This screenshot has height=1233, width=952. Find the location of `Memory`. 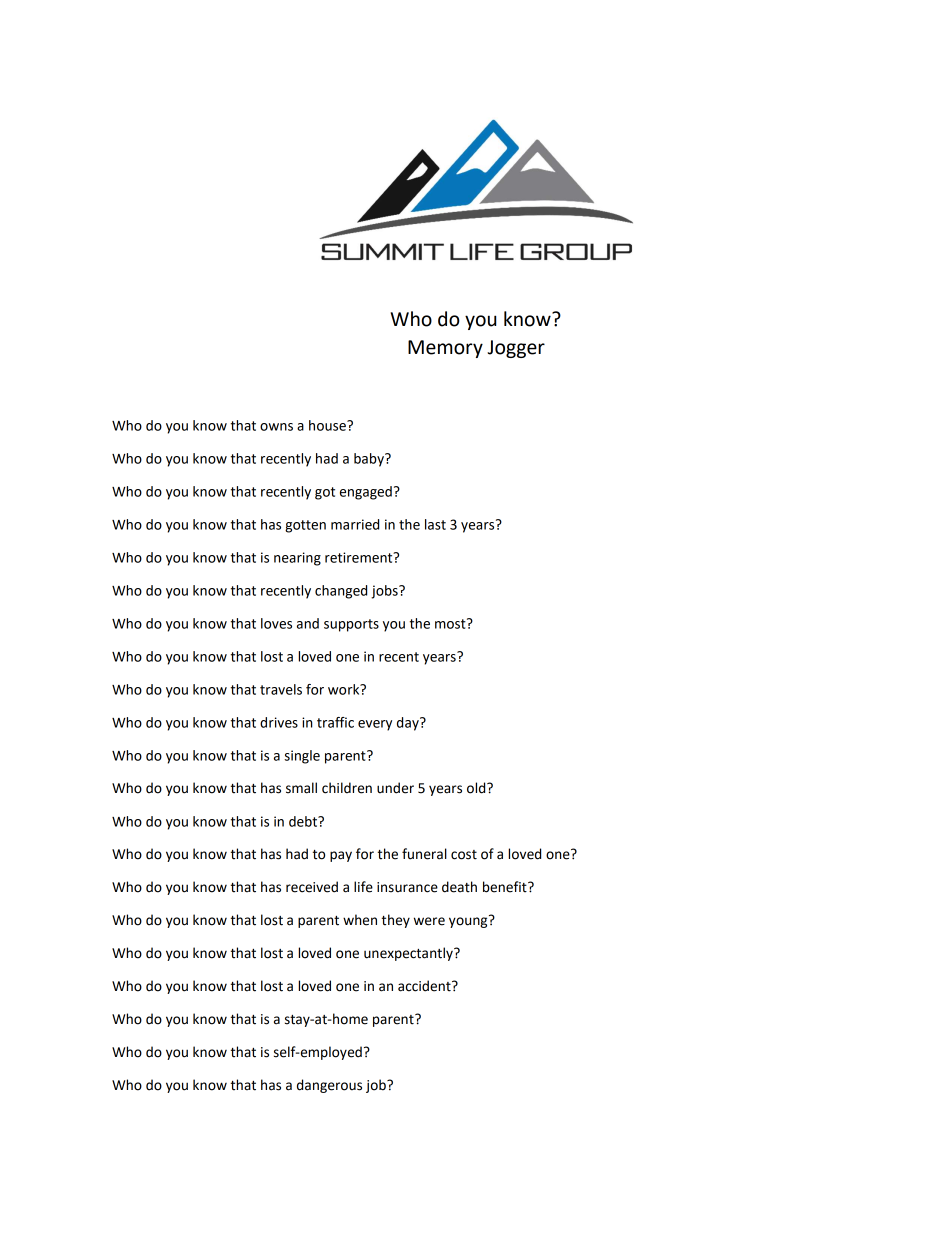

Memory is located at coordinates (445, 349).
